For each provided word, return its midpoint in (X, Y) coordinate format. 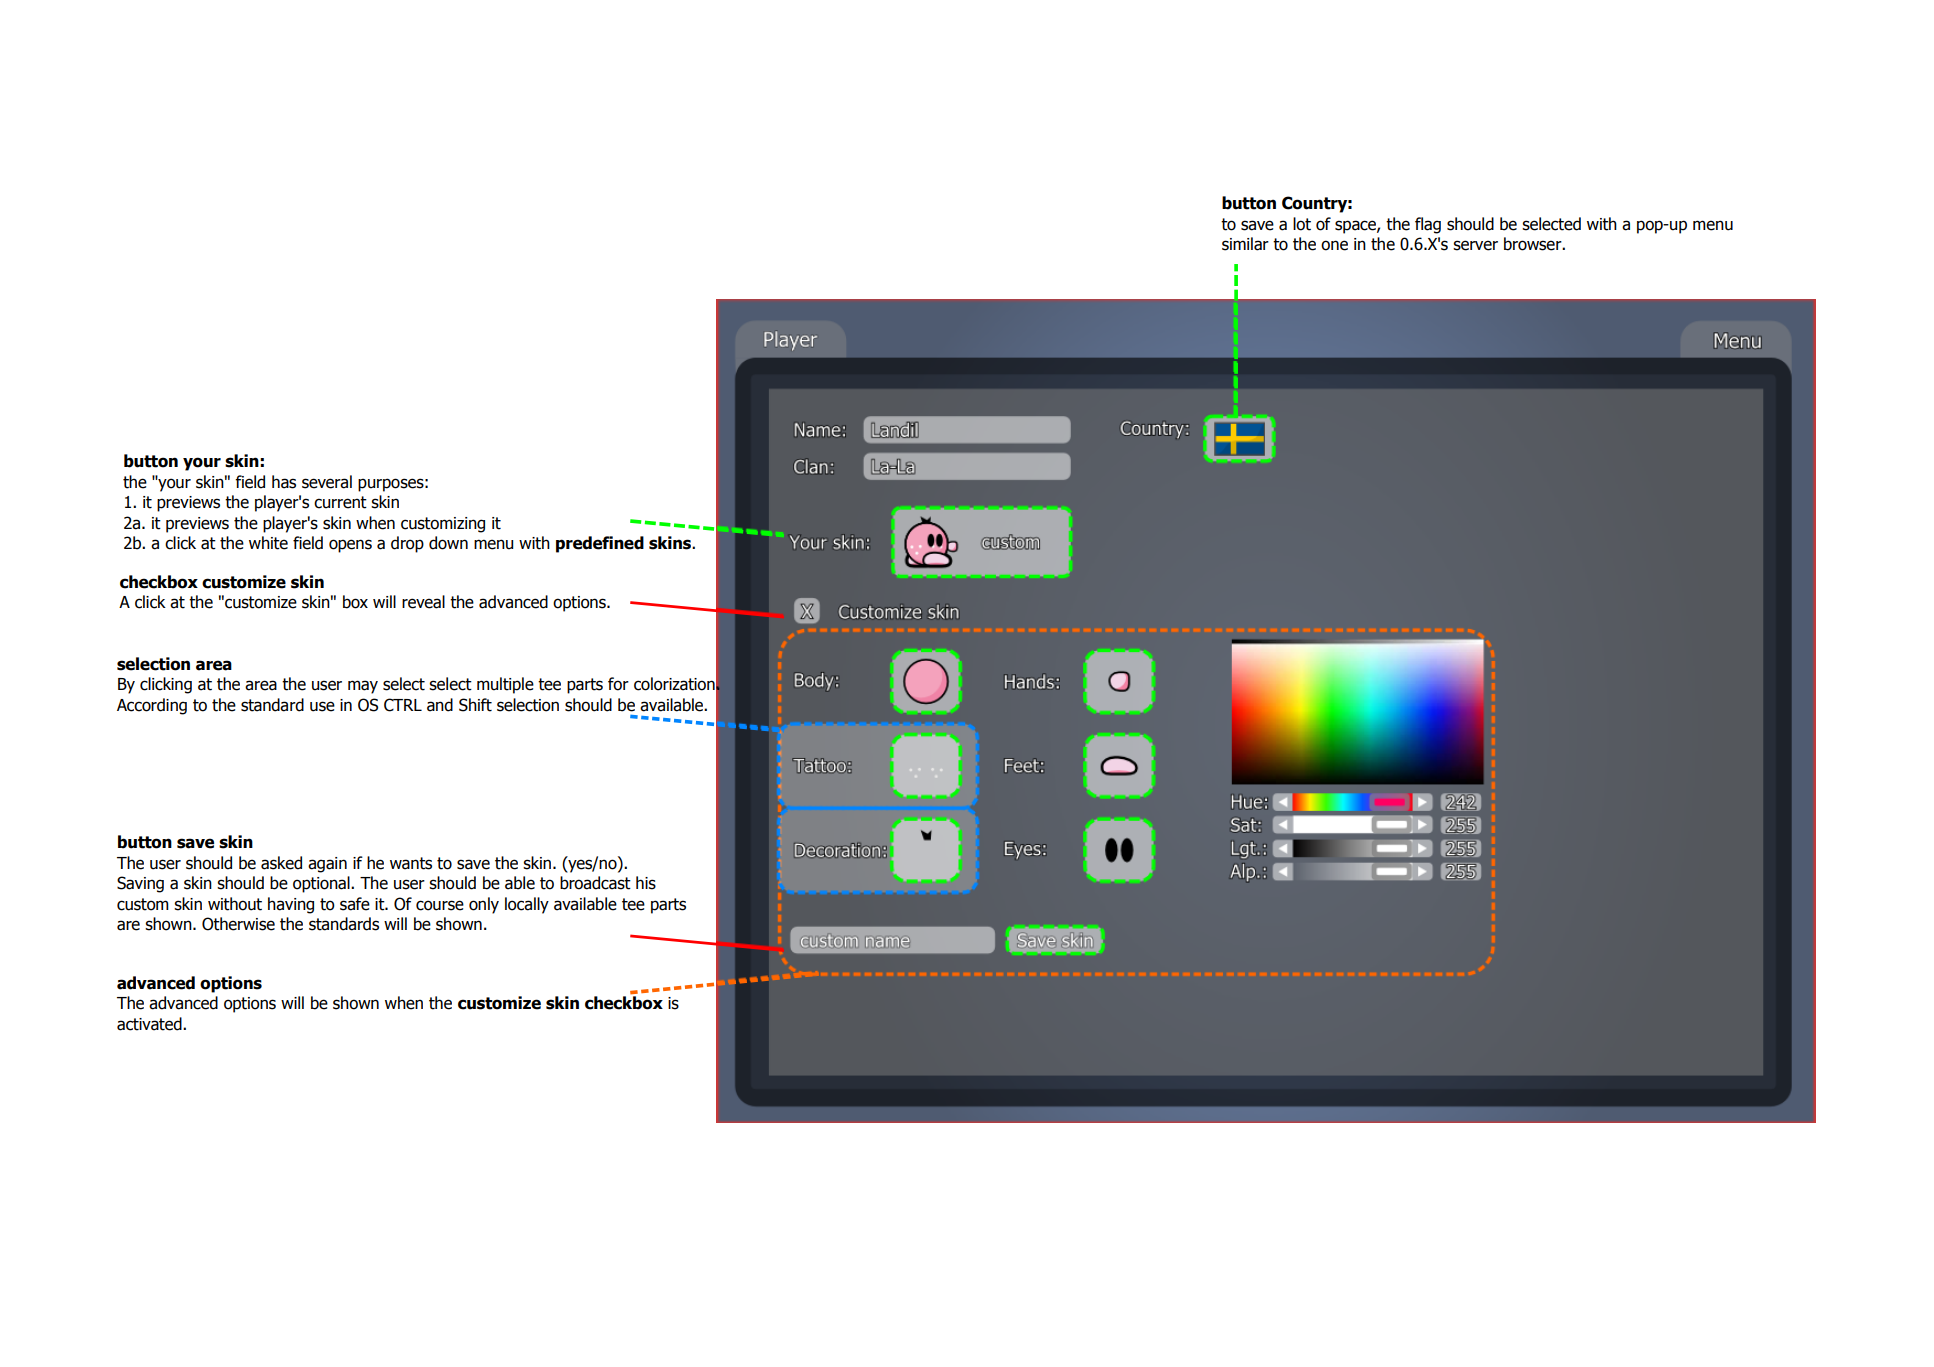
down (448, 543)
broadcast (595, 883)
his (646, 883)
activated (150, 1024)
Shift (475, 705)
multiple (505, 685)
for (618, 684)
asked (281, 863)
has (284, 482)
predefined (600, 544)
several (327, 482)
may (363, 687)
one (1334, 245)
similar (1245, 244)
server (1475, 245)
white (268, 543)
